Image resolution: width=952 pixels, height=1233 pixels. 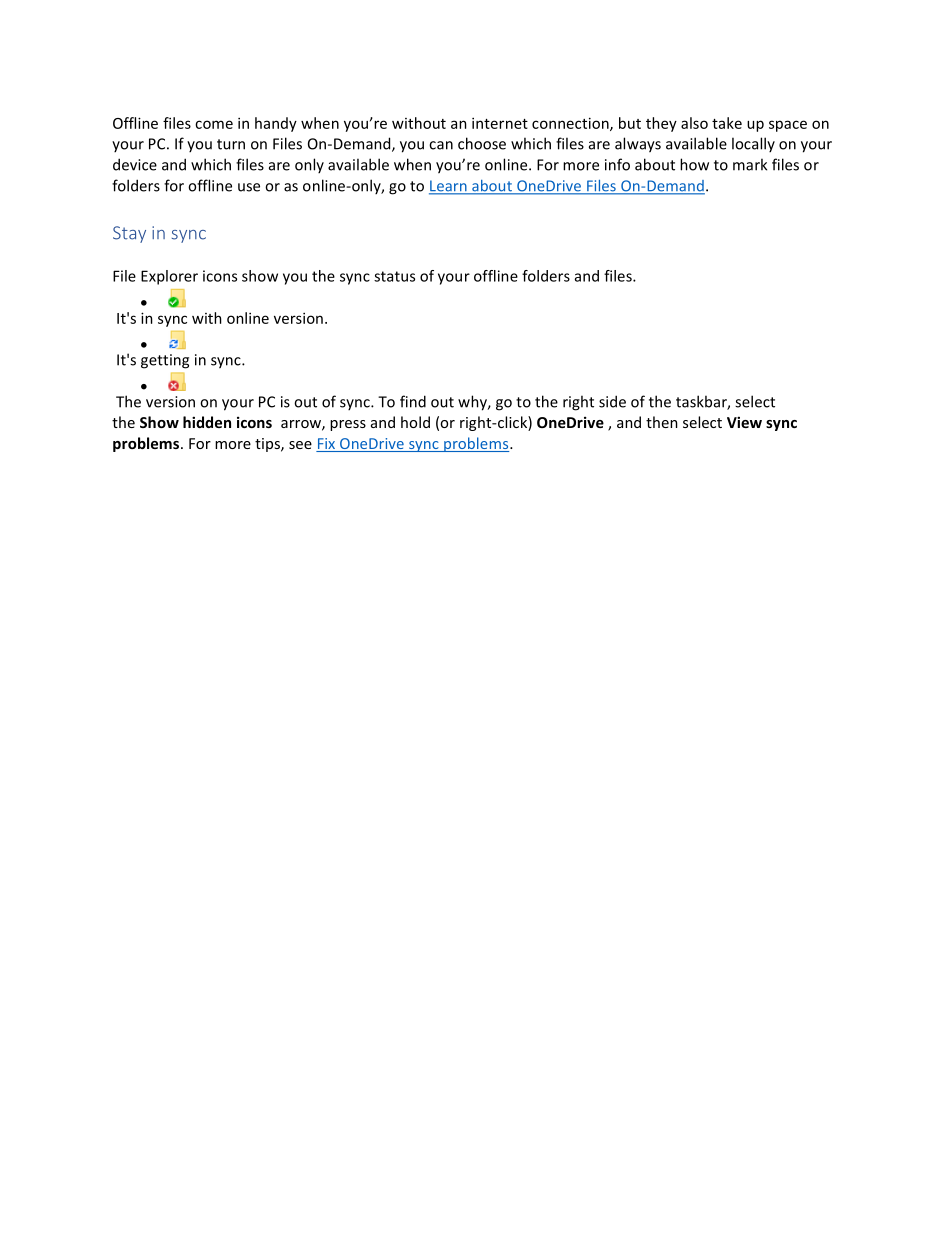 What do you see at coordinates (482, 143) in the screenshot?
I see `choose` at bounding box center [482, 143].
